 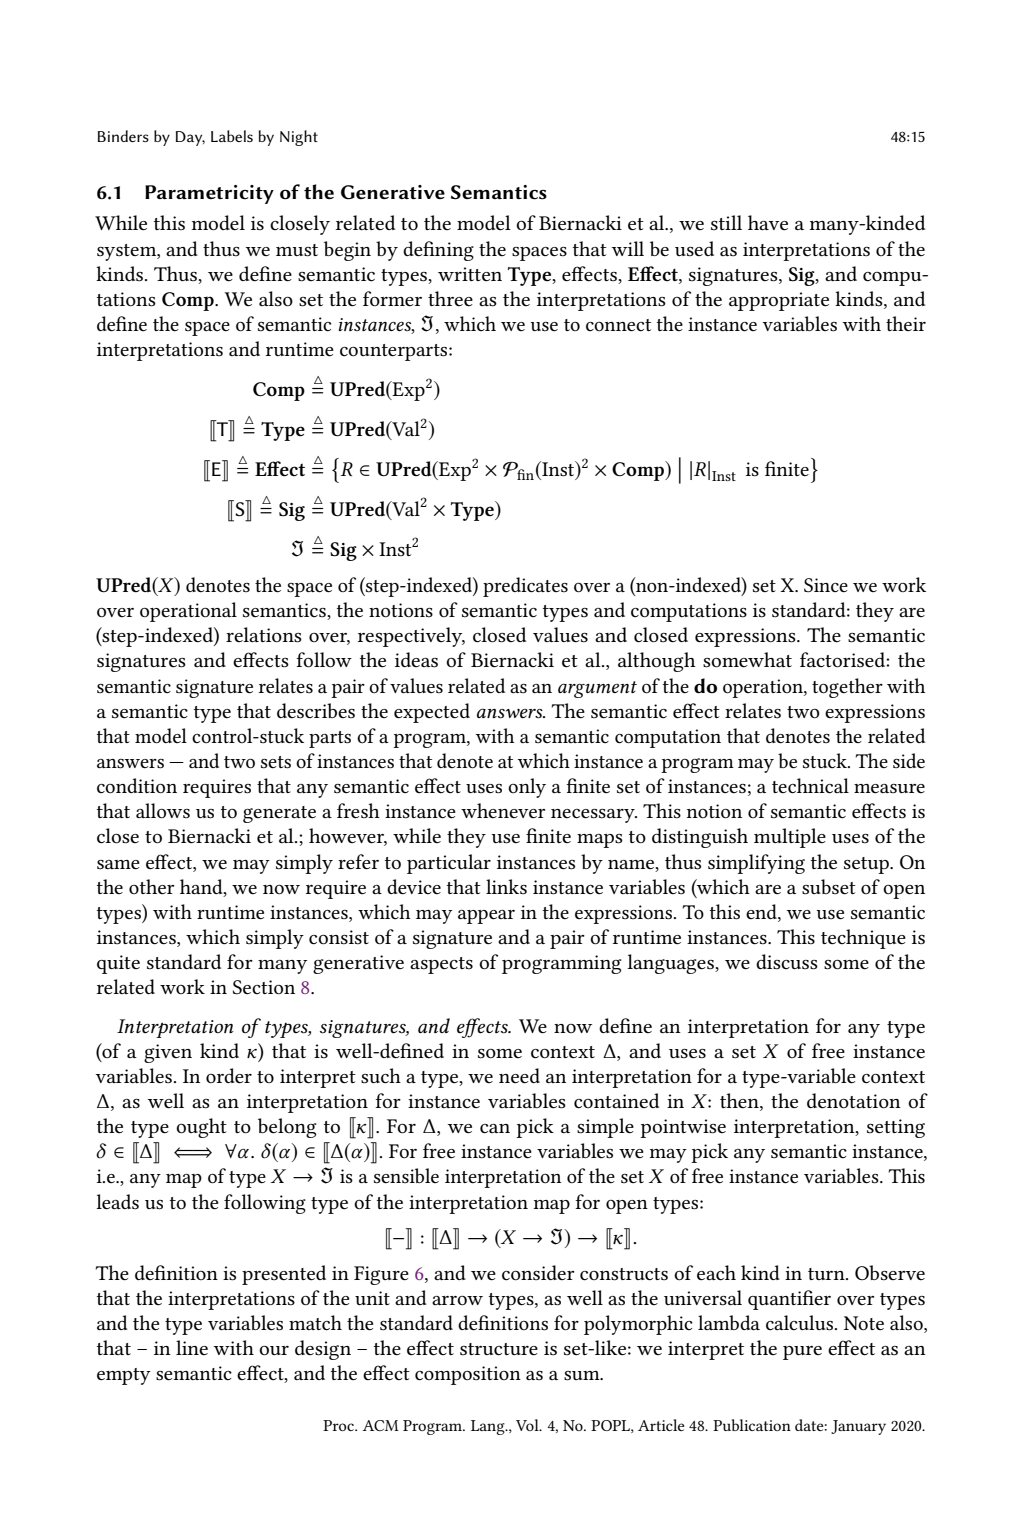 What do you see at coordinates (802, 1353) in the document?
I see `pure` at bounding box center [802, 1353].
